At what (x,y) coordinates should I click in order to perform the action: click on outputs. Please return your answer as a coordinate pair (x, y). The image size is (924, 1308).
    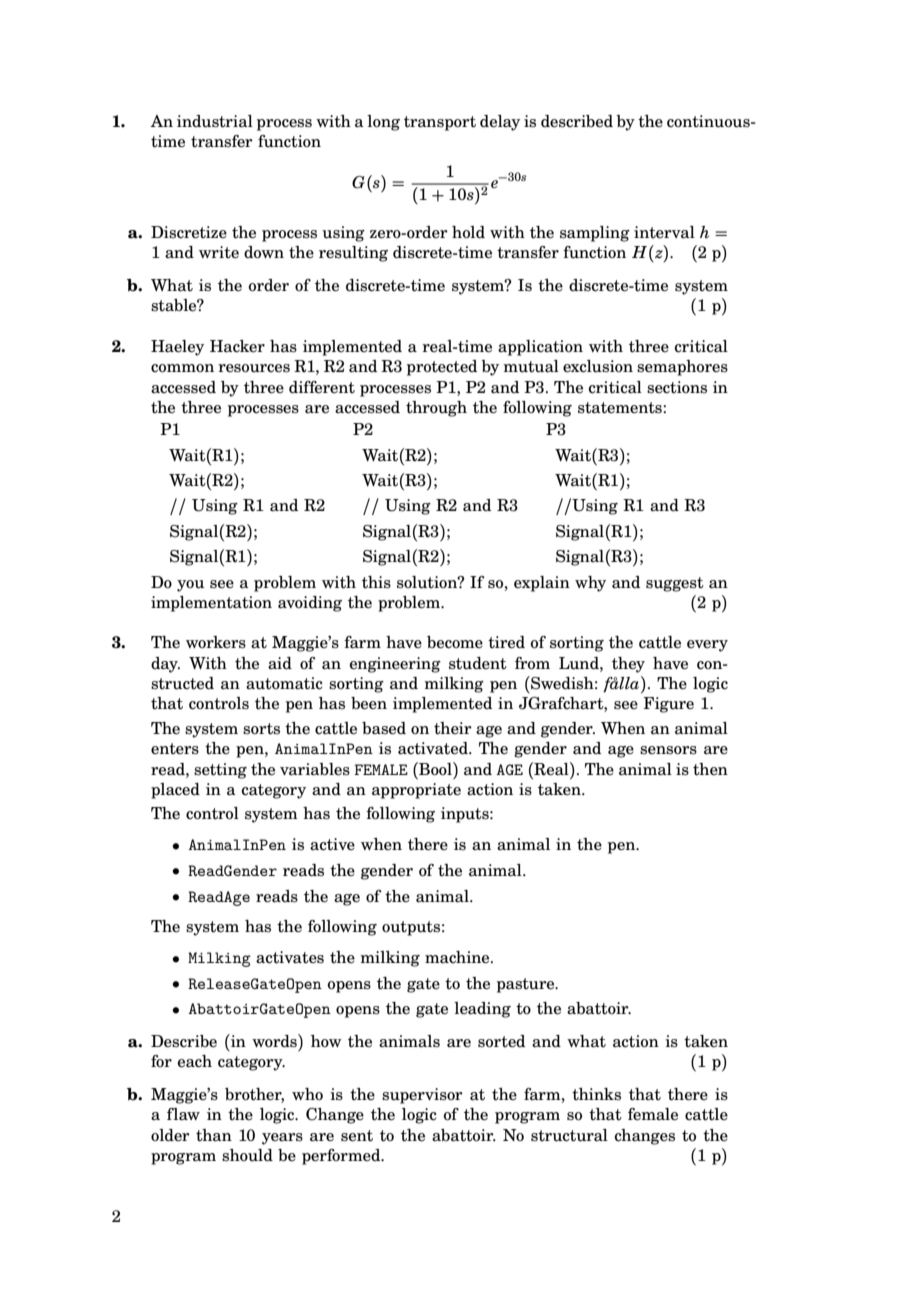
    Looking at the image, I should click on (411, 928).
